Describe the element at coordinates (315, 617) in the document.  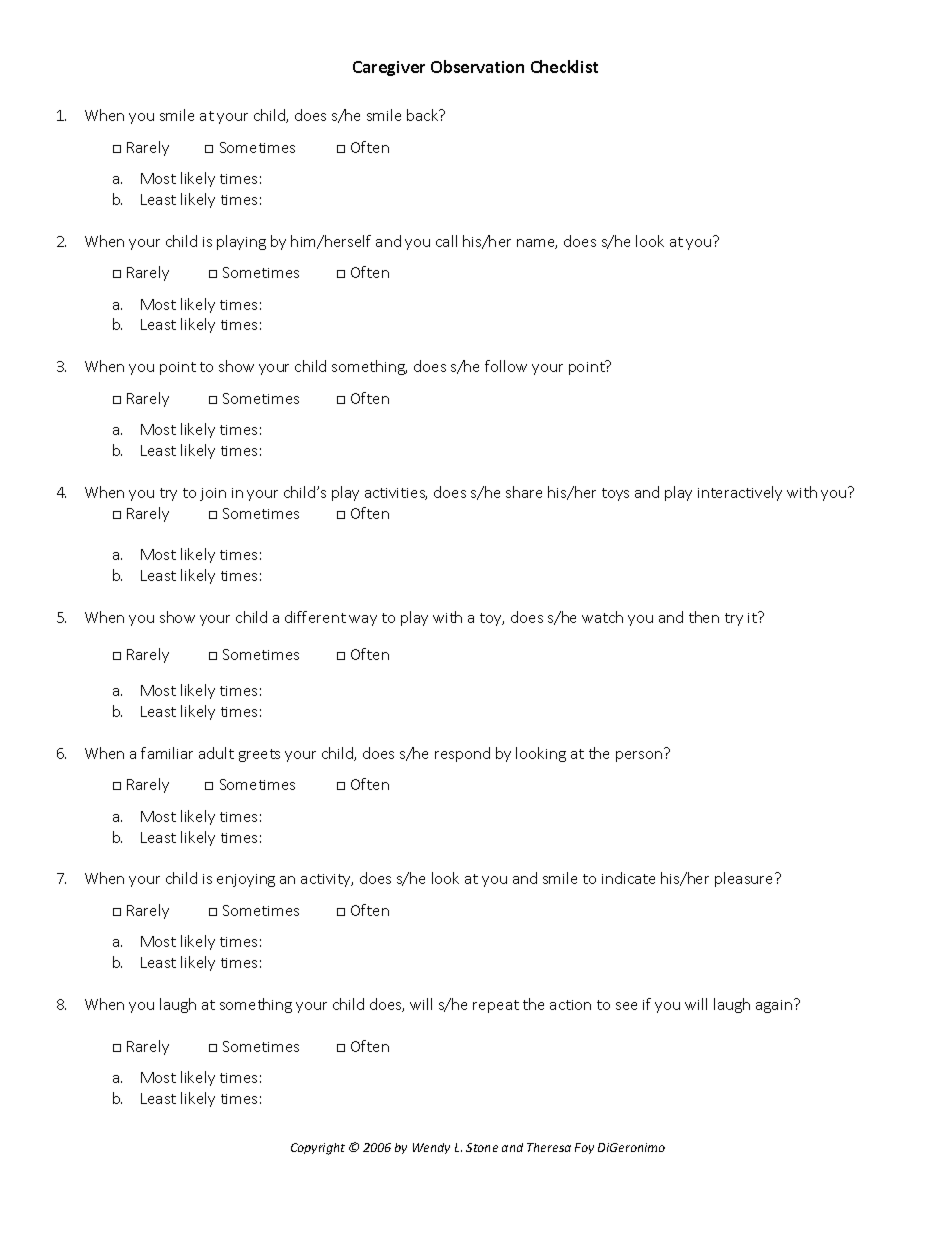
I see `different` at that location.
